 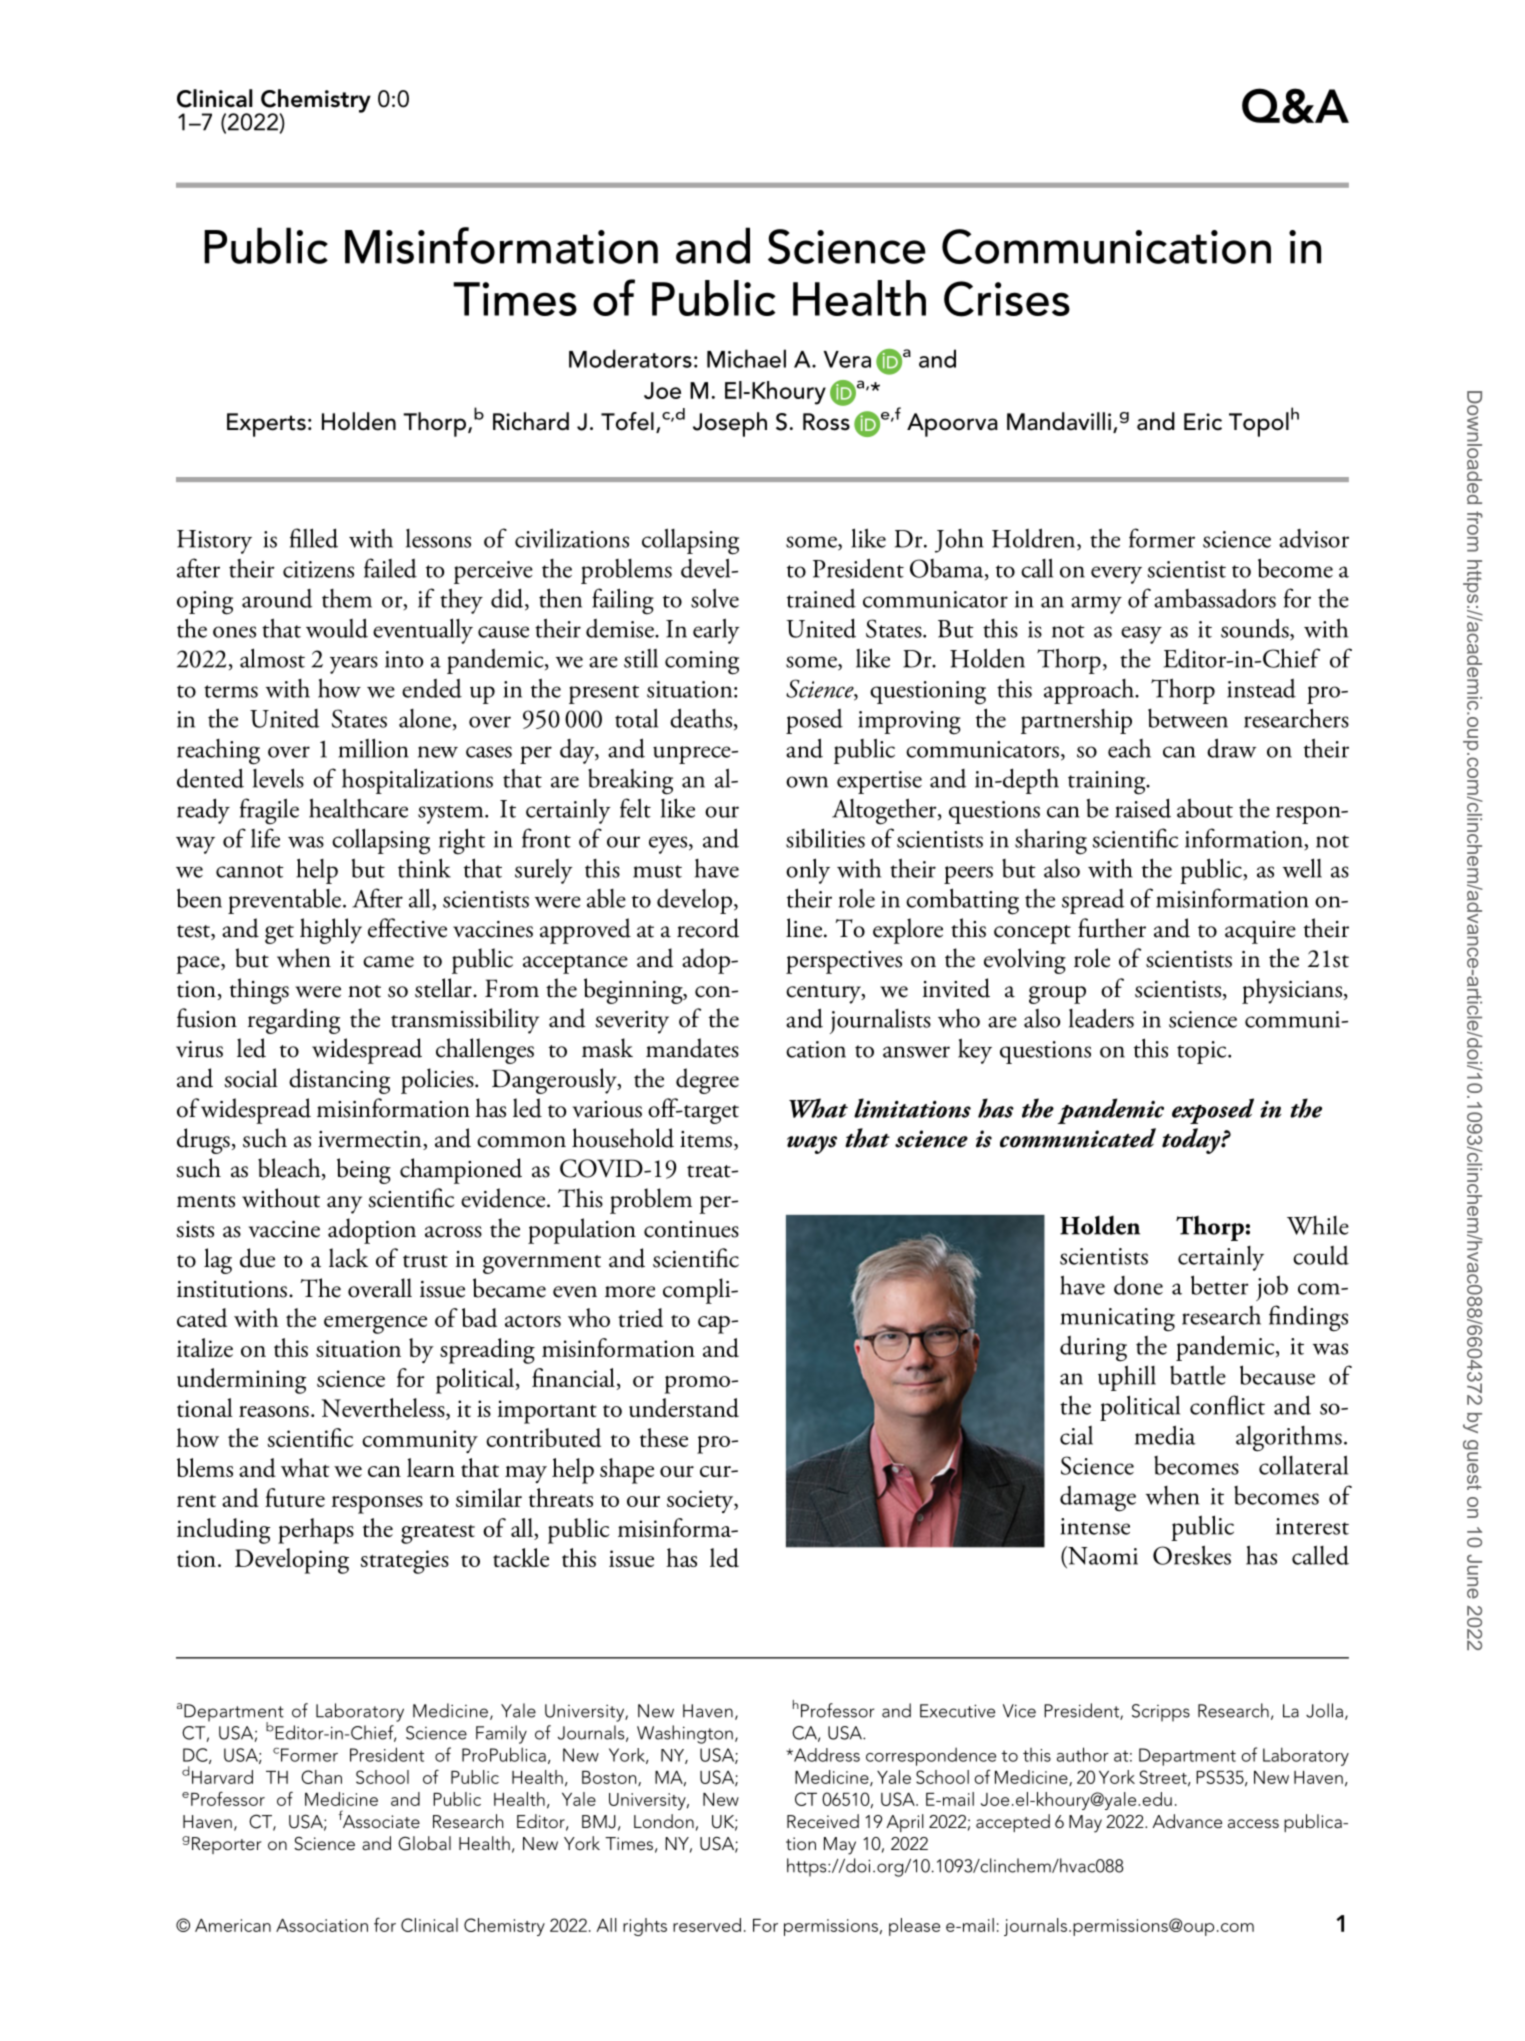 I want to click on early, so click(x=716, y=631).
